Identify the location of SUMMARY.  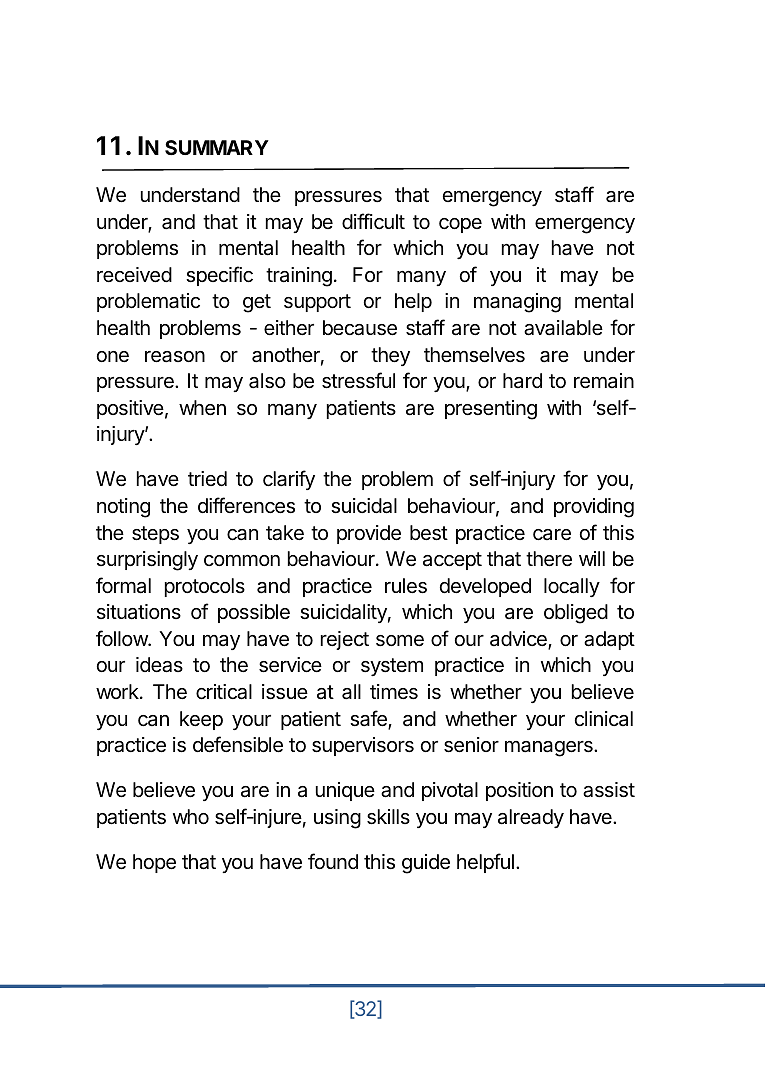
(217, 147).
